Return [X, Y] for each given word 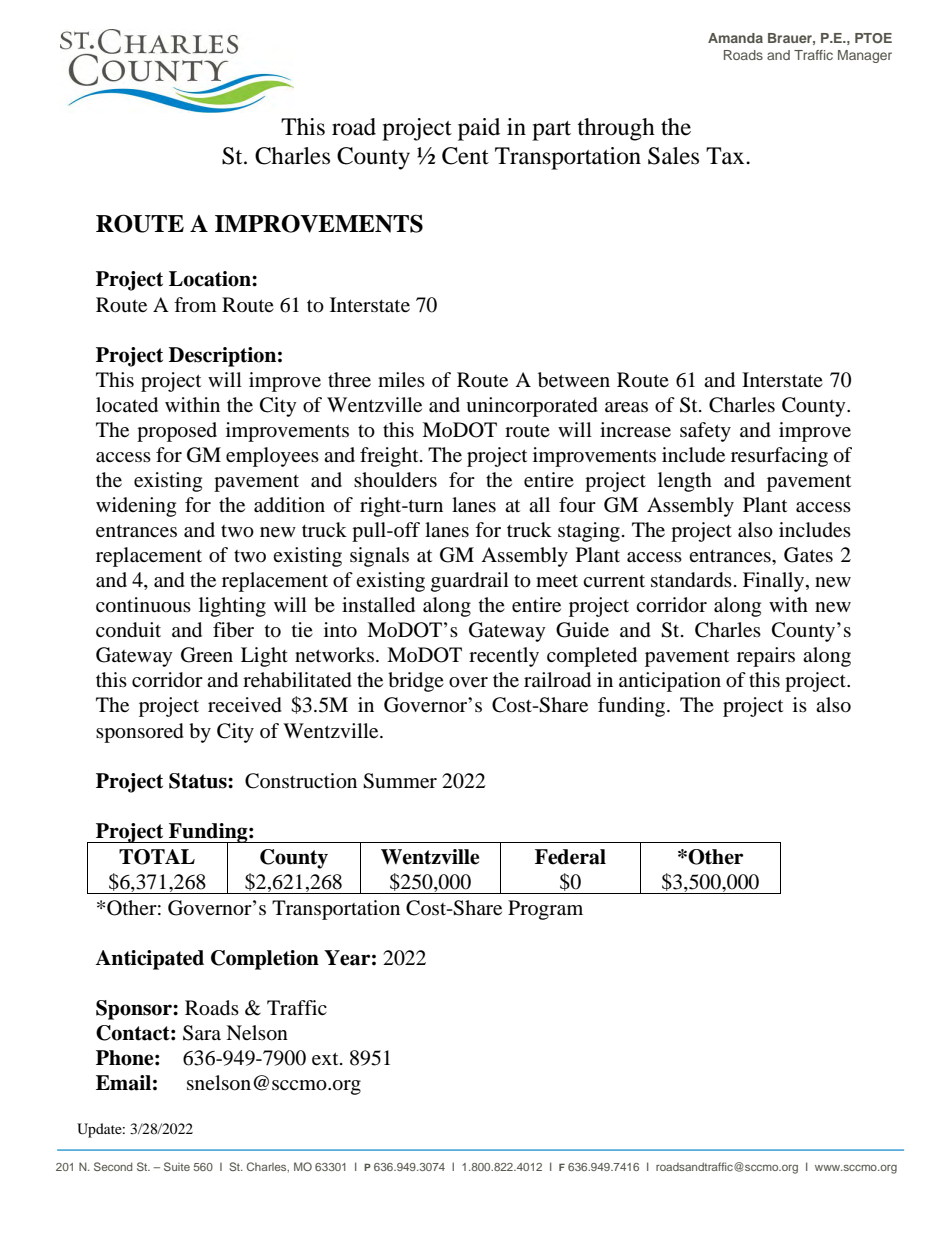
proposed [177, 432]
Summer [400, 781]
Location [211, 279]
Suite [177, 1166]
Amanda [735, 38]
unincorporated [532, 407]
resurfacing [779, 457]
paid [479, 129]
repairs [766, 657]
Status [199, 781]
